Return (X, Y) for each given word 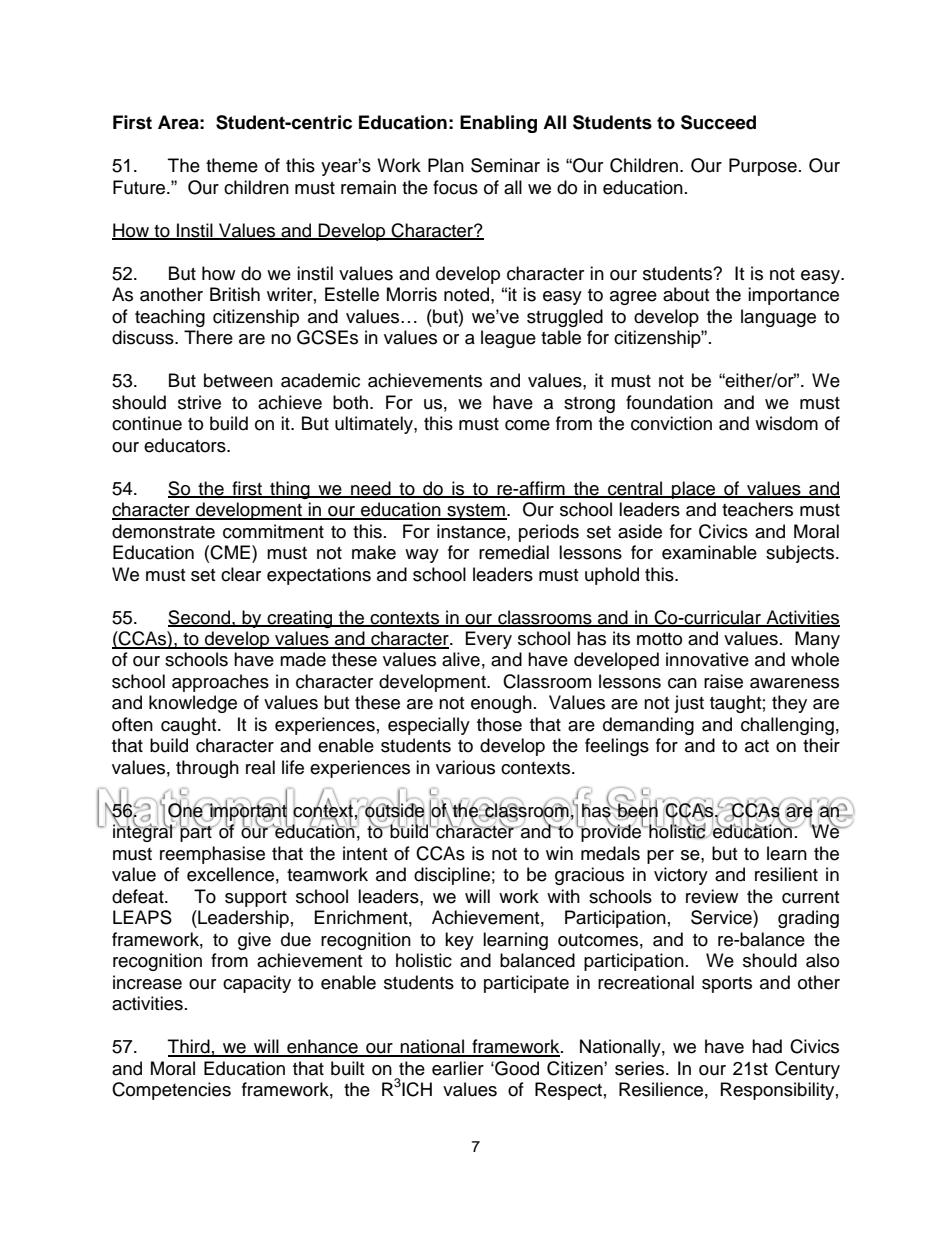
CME (231, 552)
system (476, 512)
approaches (220, 683)
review (712, 896)
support (256, 899)
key (459, 941)
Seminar (505, 165)
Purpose (763, 167)
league (508, 339)
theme (232, 165)
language (778, 318)
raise (723, 681)
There (208, 337)
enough (501, 704)
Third (190, 1047)
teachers (757, 509)
